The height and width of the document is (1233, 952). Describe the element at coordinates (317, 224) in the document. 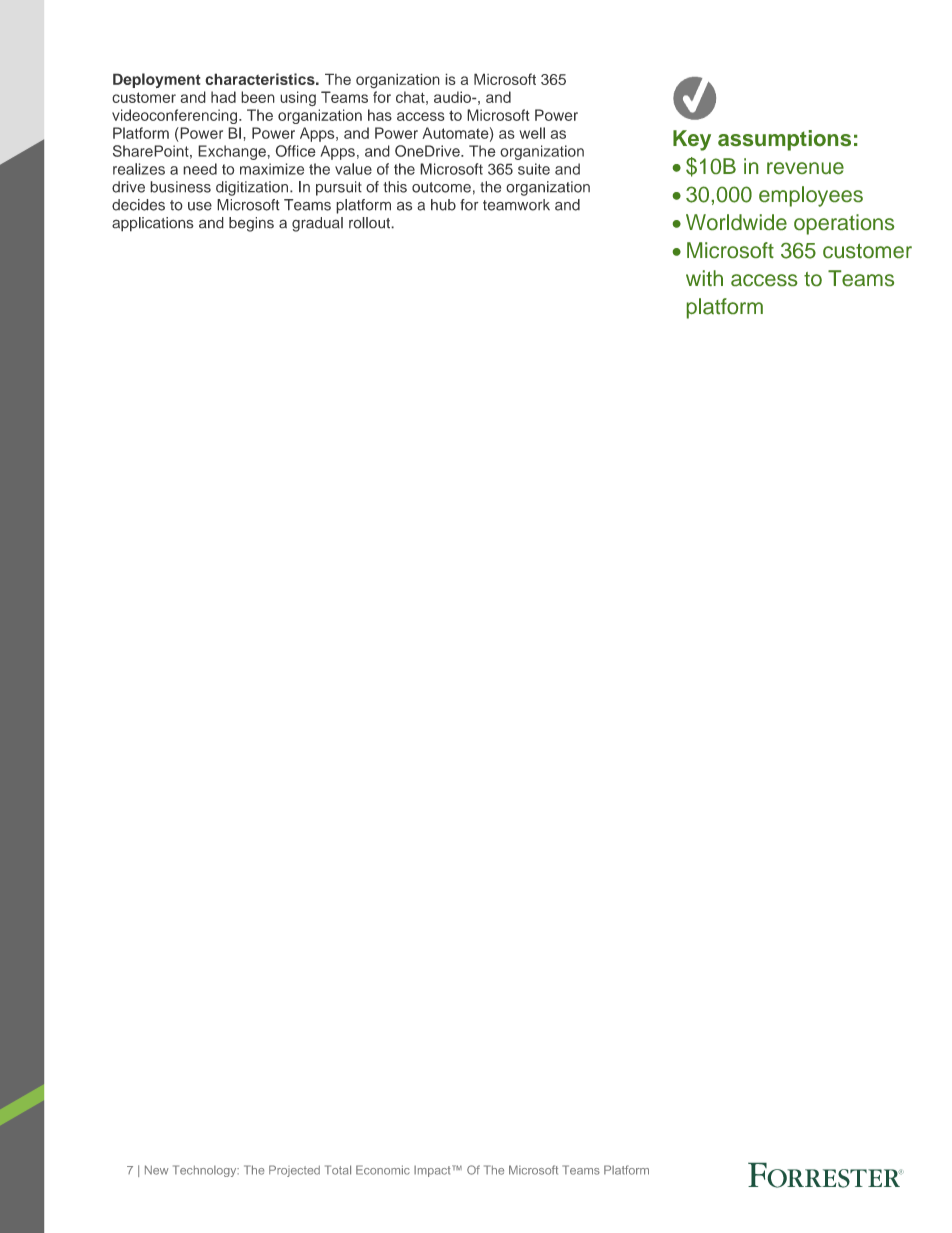

I see `gradual` at that location.
